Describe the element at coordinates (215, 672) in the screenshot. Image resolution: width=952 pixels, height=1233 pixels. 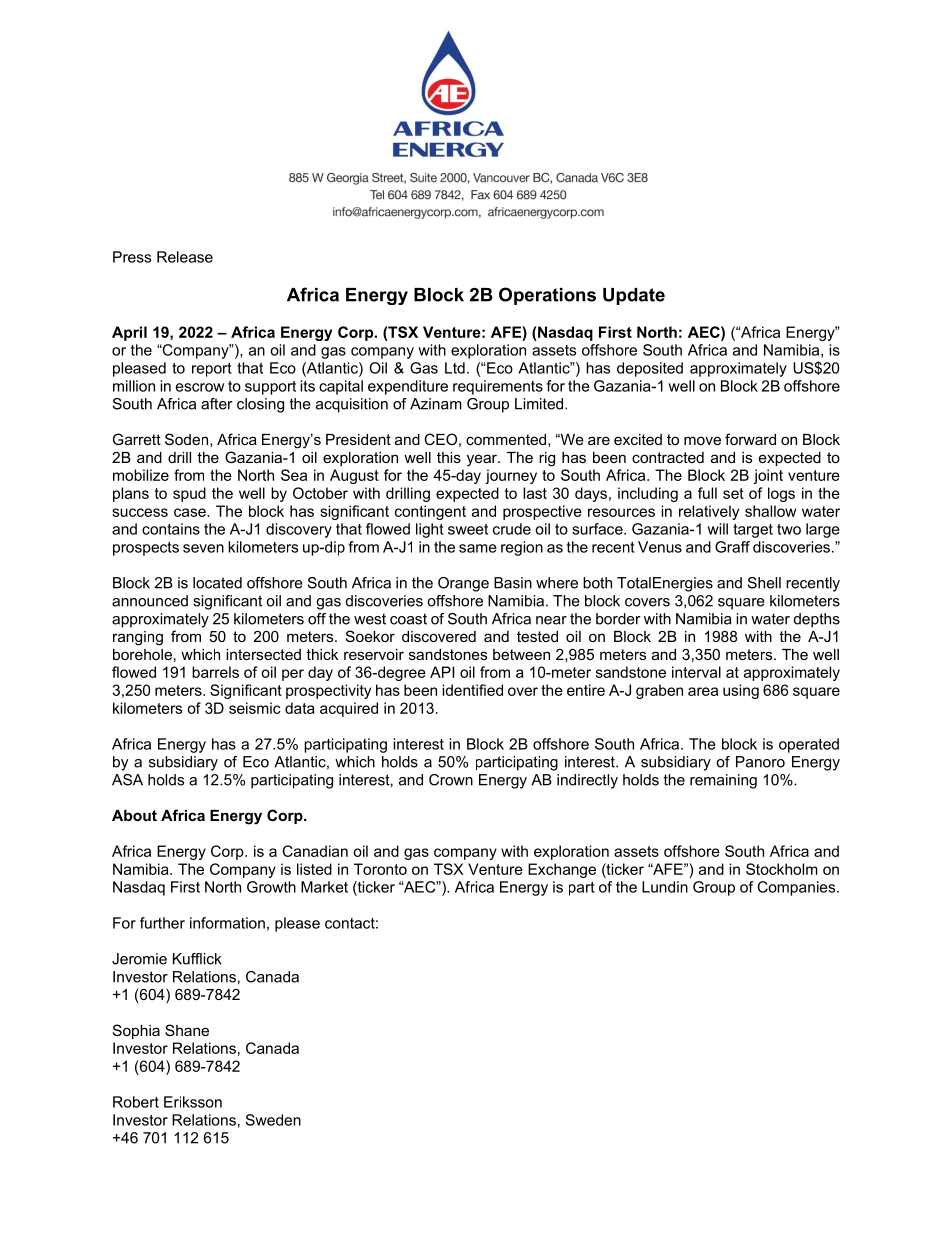
I see `barrels` at that location.
